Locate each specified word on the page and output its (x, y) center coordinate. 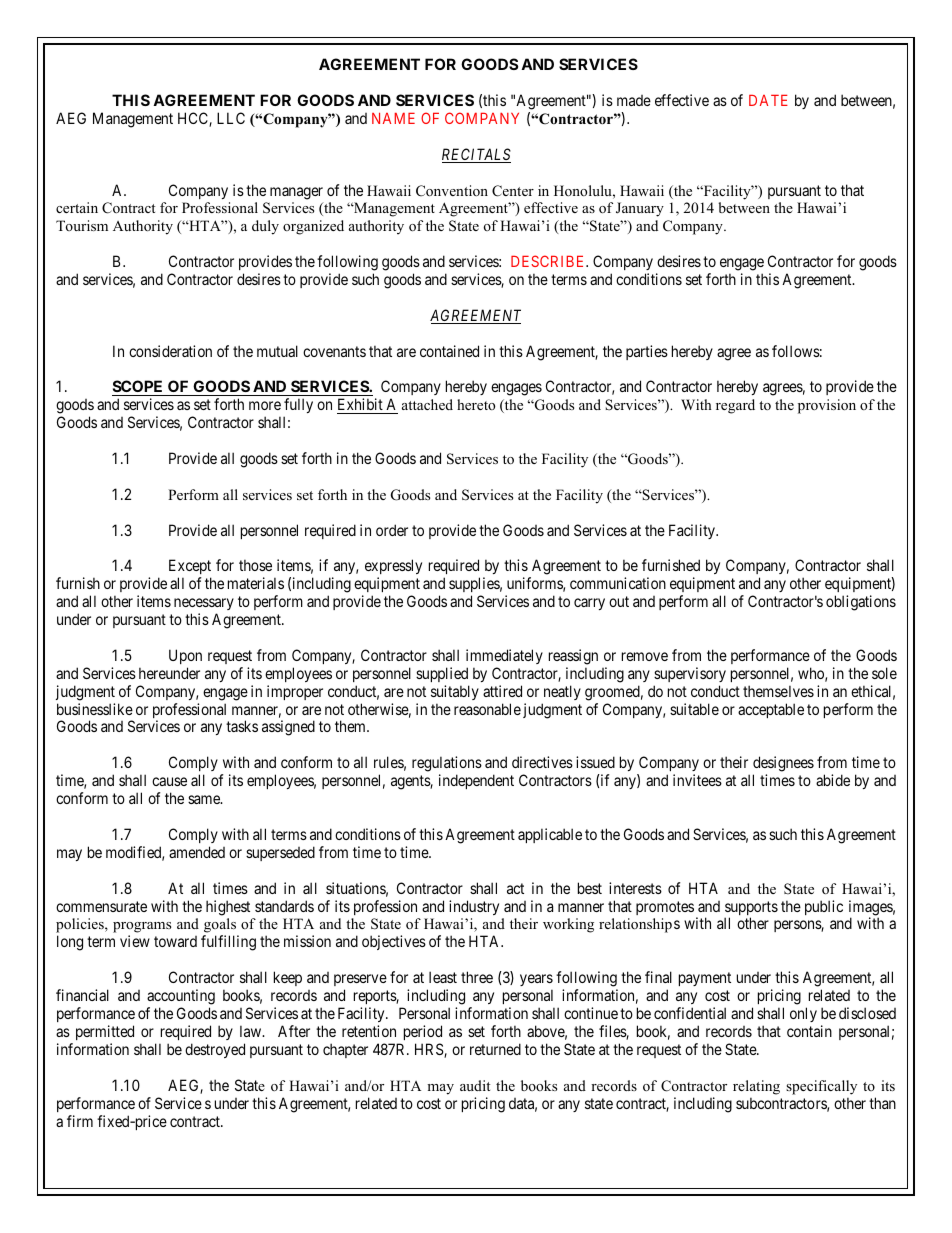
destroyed (215, 1050)
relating (756, 1087)
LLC (231, 118)
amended (197, 852)
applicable (550, 835)
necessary (204, 606)
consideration (170, 351)
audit (475, 1085)
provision (827, 406)
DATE (768, 100)
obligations (861, 603)
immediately (504, 656)
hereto (476, 404)
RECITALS (476, 155)
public (824, 907)
